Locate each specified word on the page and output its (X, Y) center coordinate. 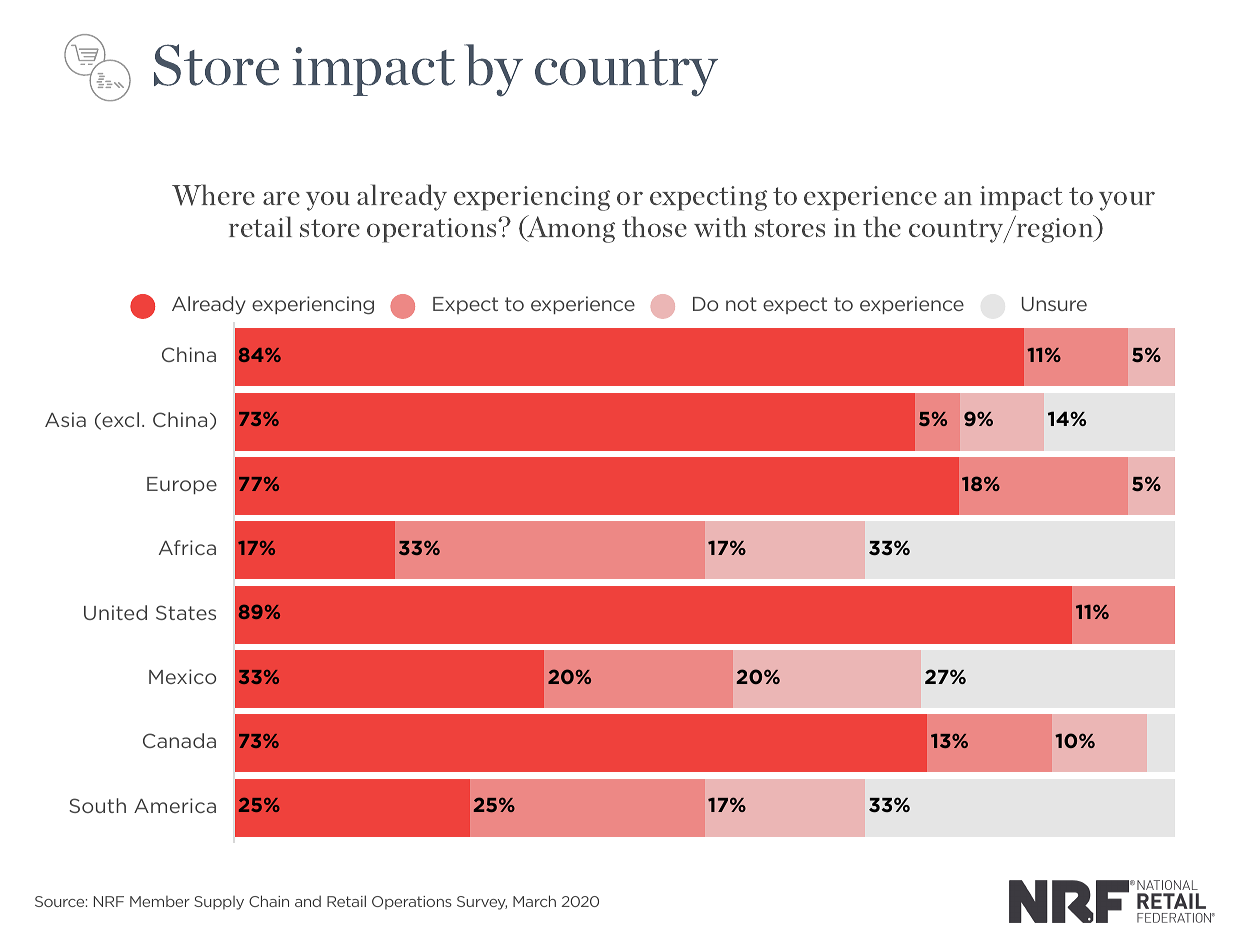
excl (119, 421)
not (741, 304)
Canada (179, 740)
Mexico (182, 676)
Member (160, 901)
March (534, 901)
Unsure (1054, 304)
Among (570, 229)
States (186, 612)
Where (213, 195)
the (882, 226)
